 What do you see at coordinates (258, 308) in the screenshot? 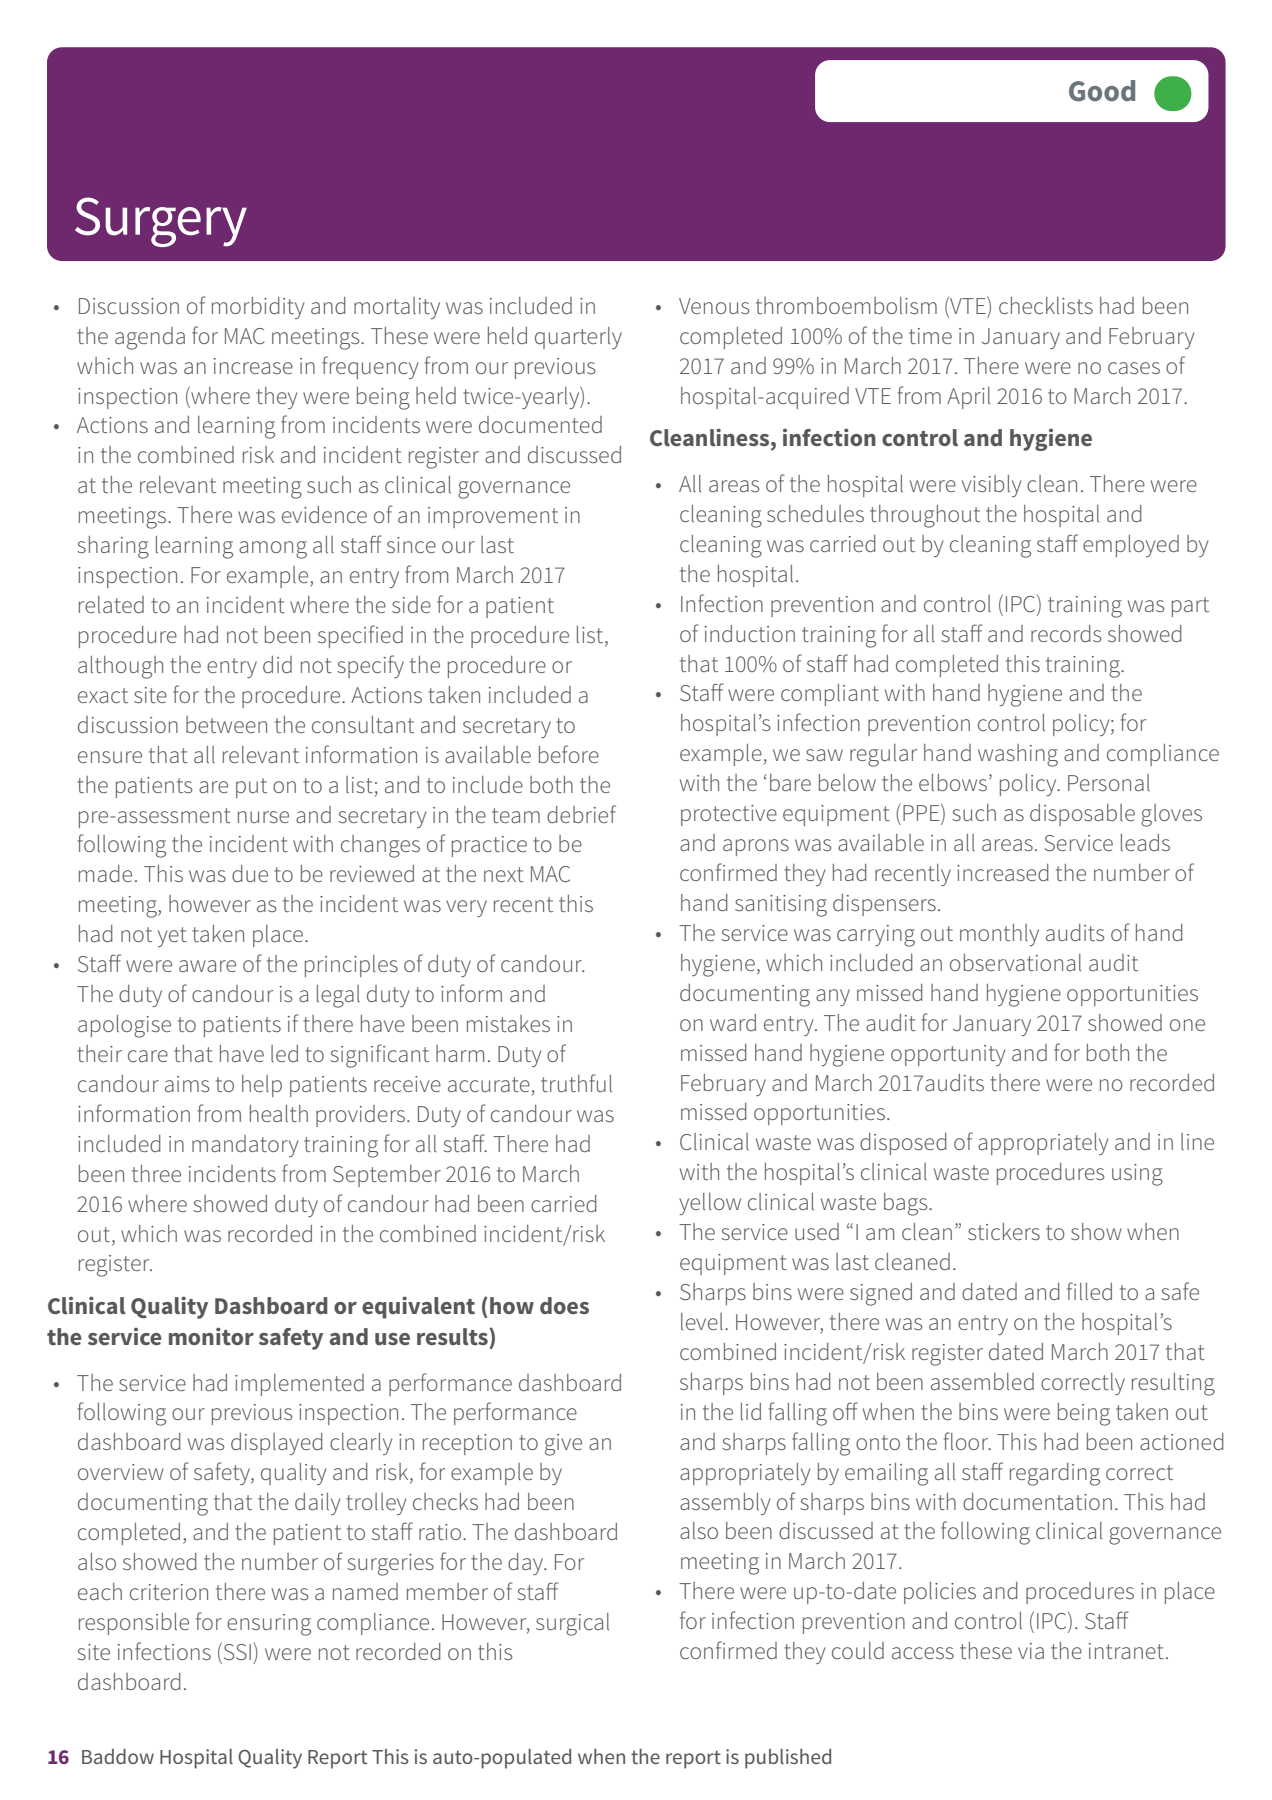
I see `morbidity` at bounding box center [258, 308].
